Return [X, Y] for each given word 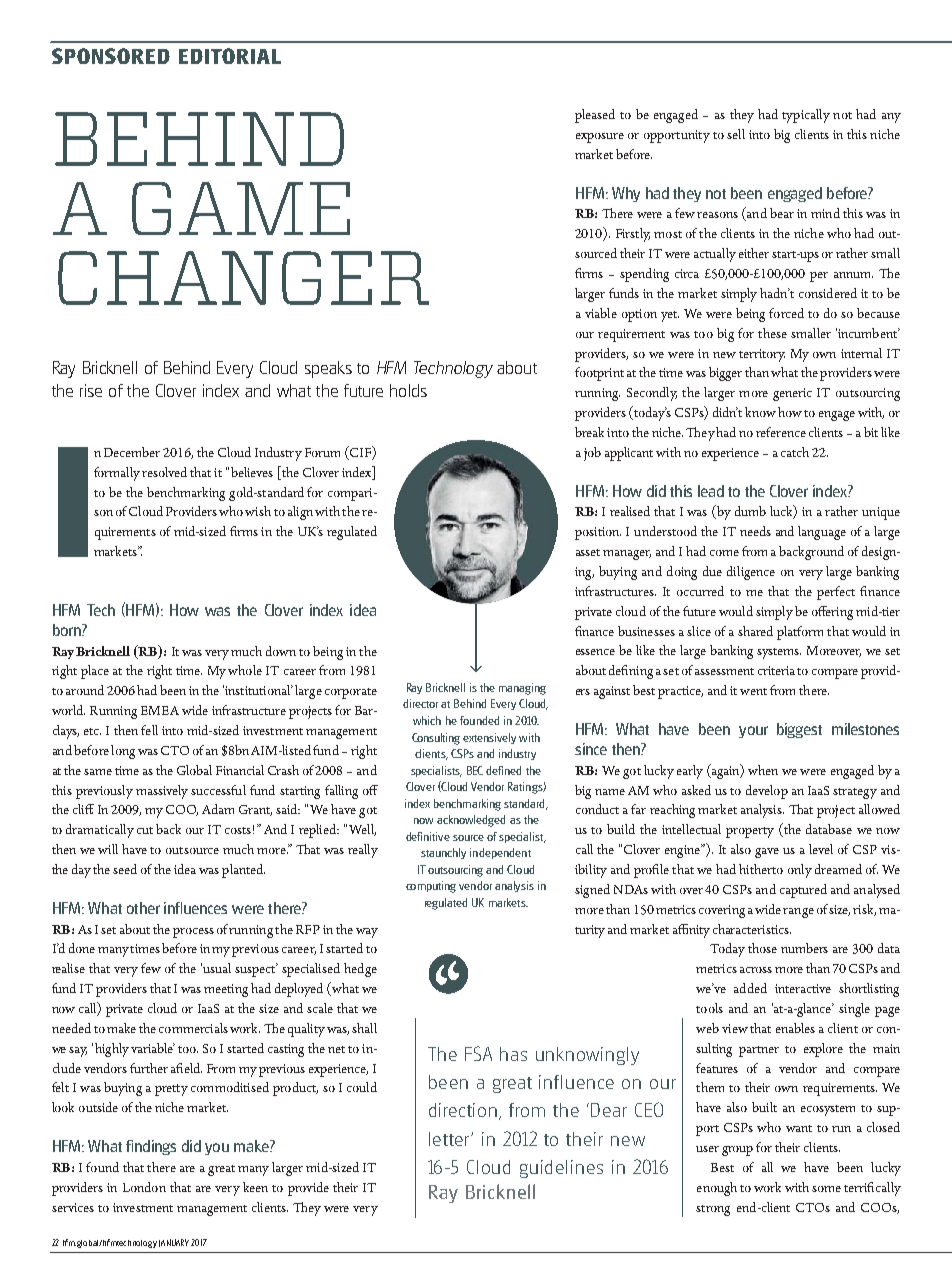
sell [736, 134]
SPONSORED [111, 56]
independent [500, 853]
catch [795, 452]
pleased [595, 116]
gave [767, 853]
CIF [360, 453]
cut [145, 830]
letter [449, 1139]
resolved [164, 472]
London [144, 1187]
